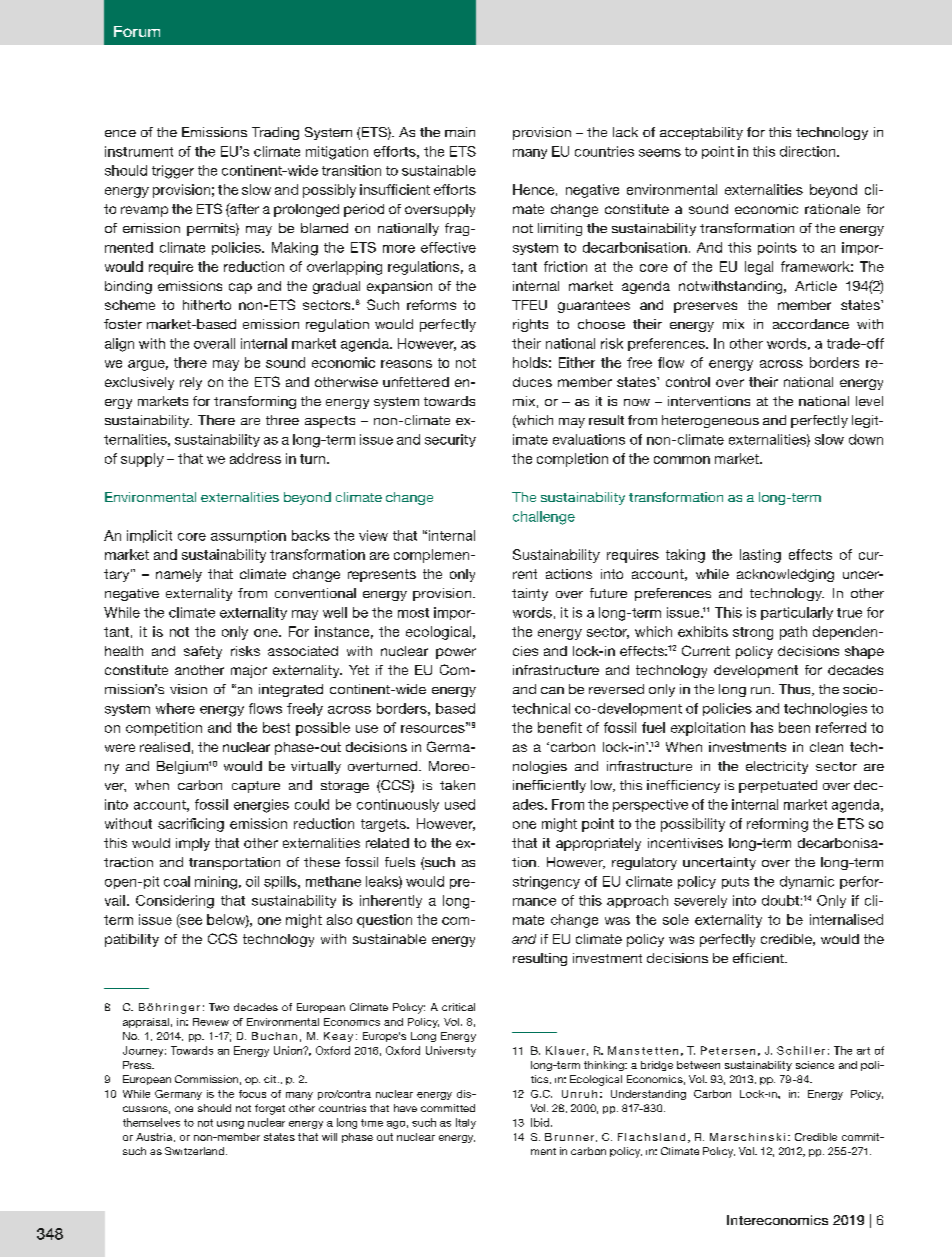 This screenshot has height=1257, width=952. I want to click on between, so click(698, 1065).
